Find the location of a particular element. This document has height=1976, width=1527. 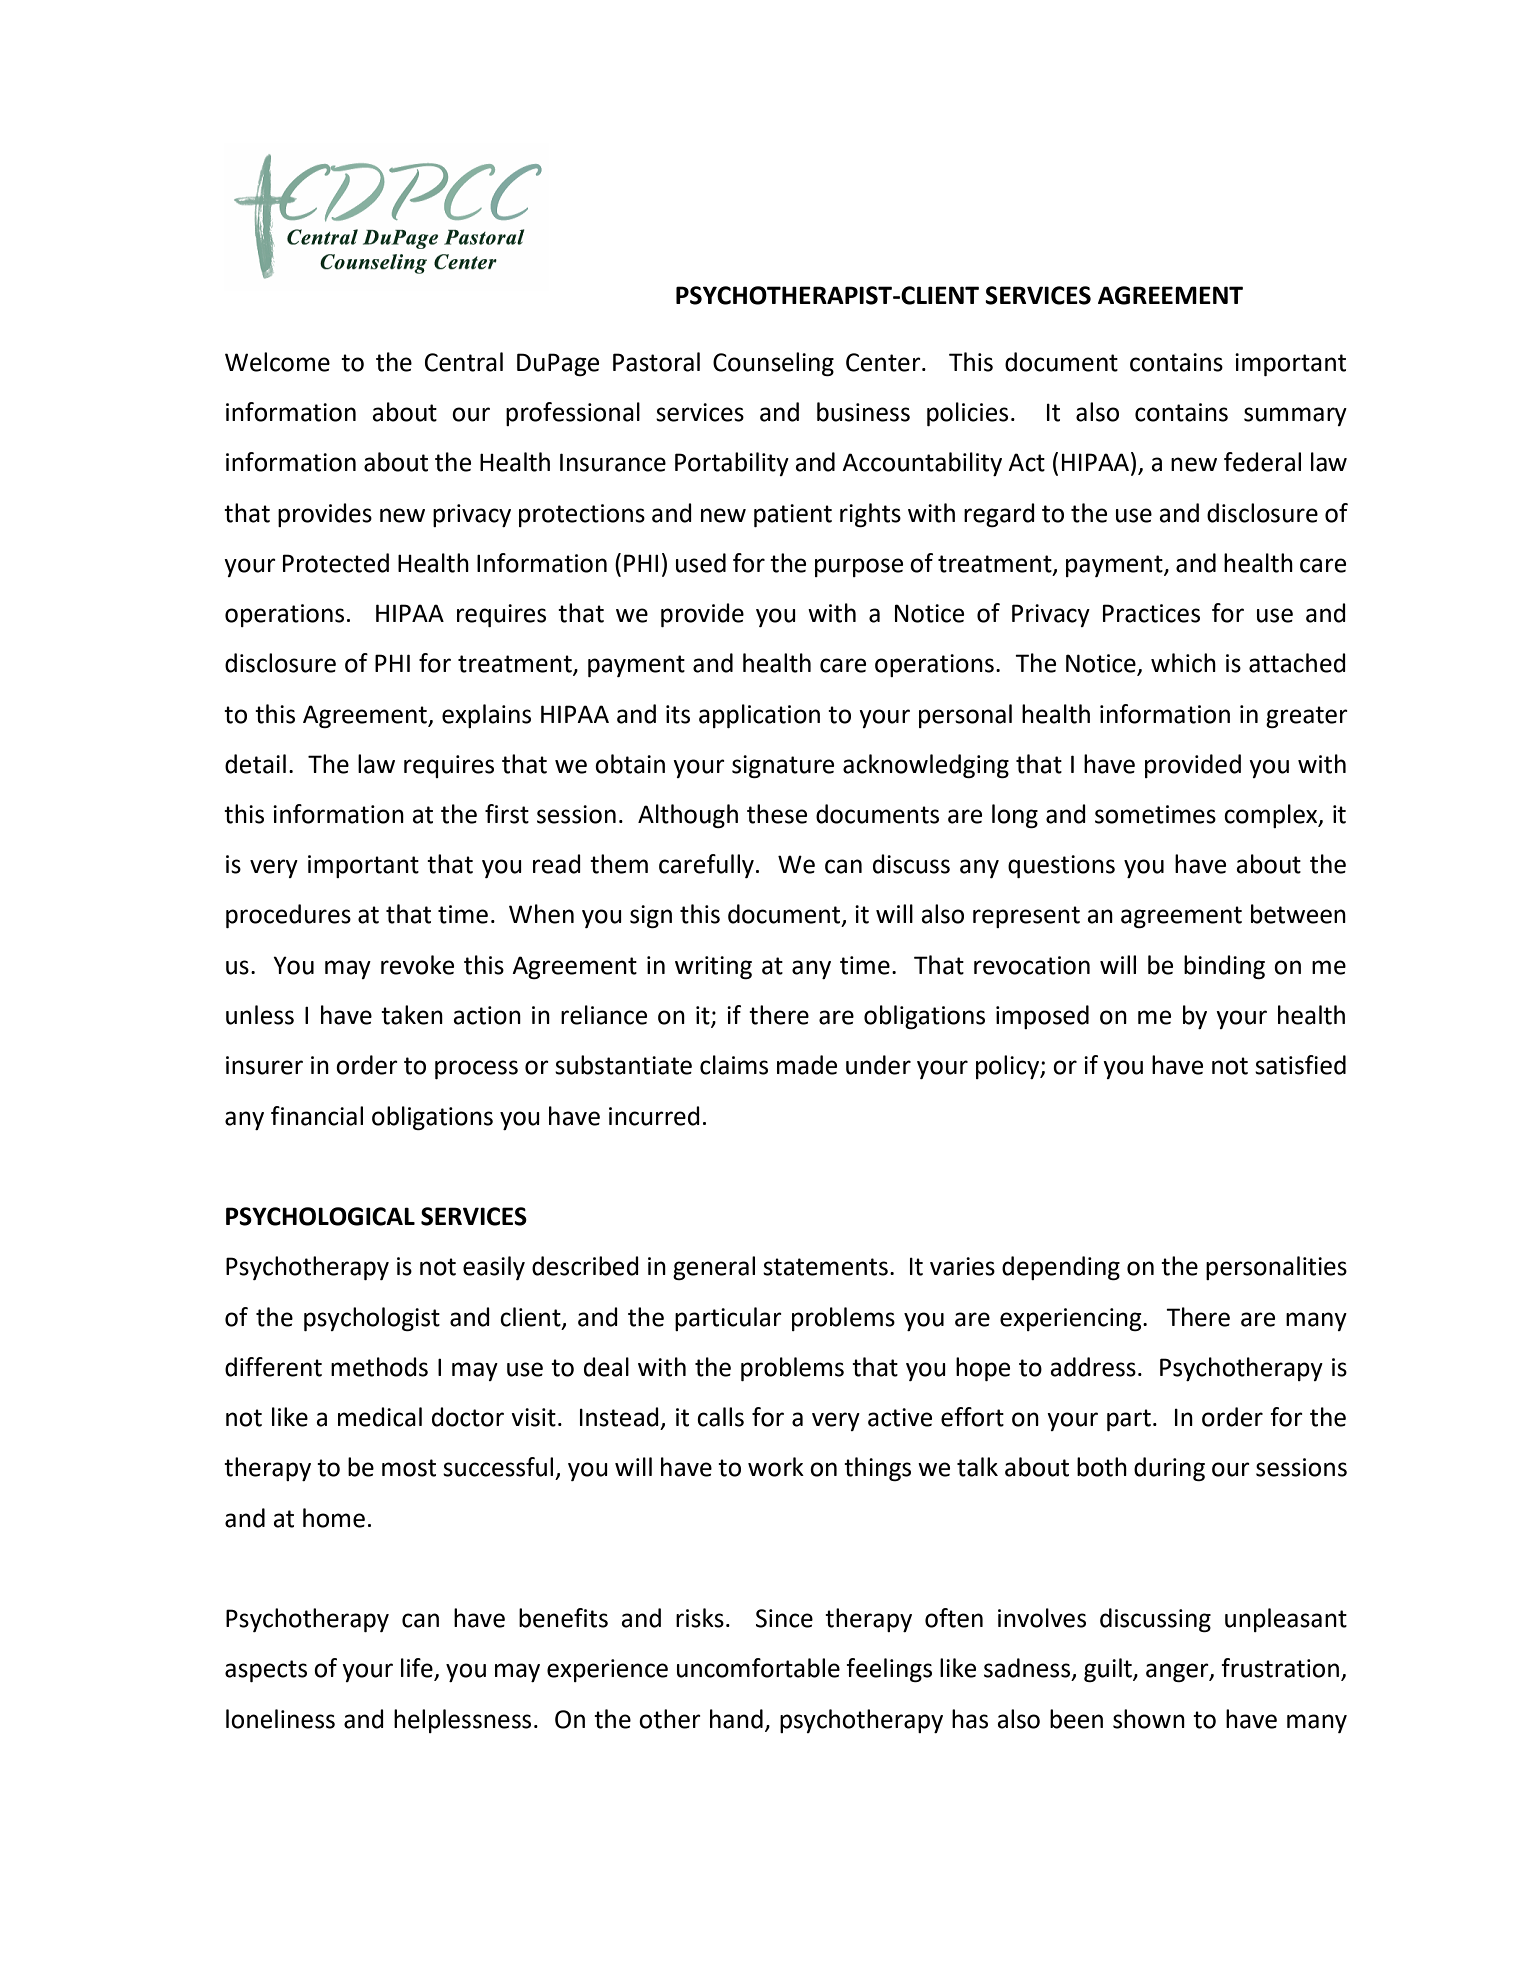

which is located at coordinates (1183, 663).
